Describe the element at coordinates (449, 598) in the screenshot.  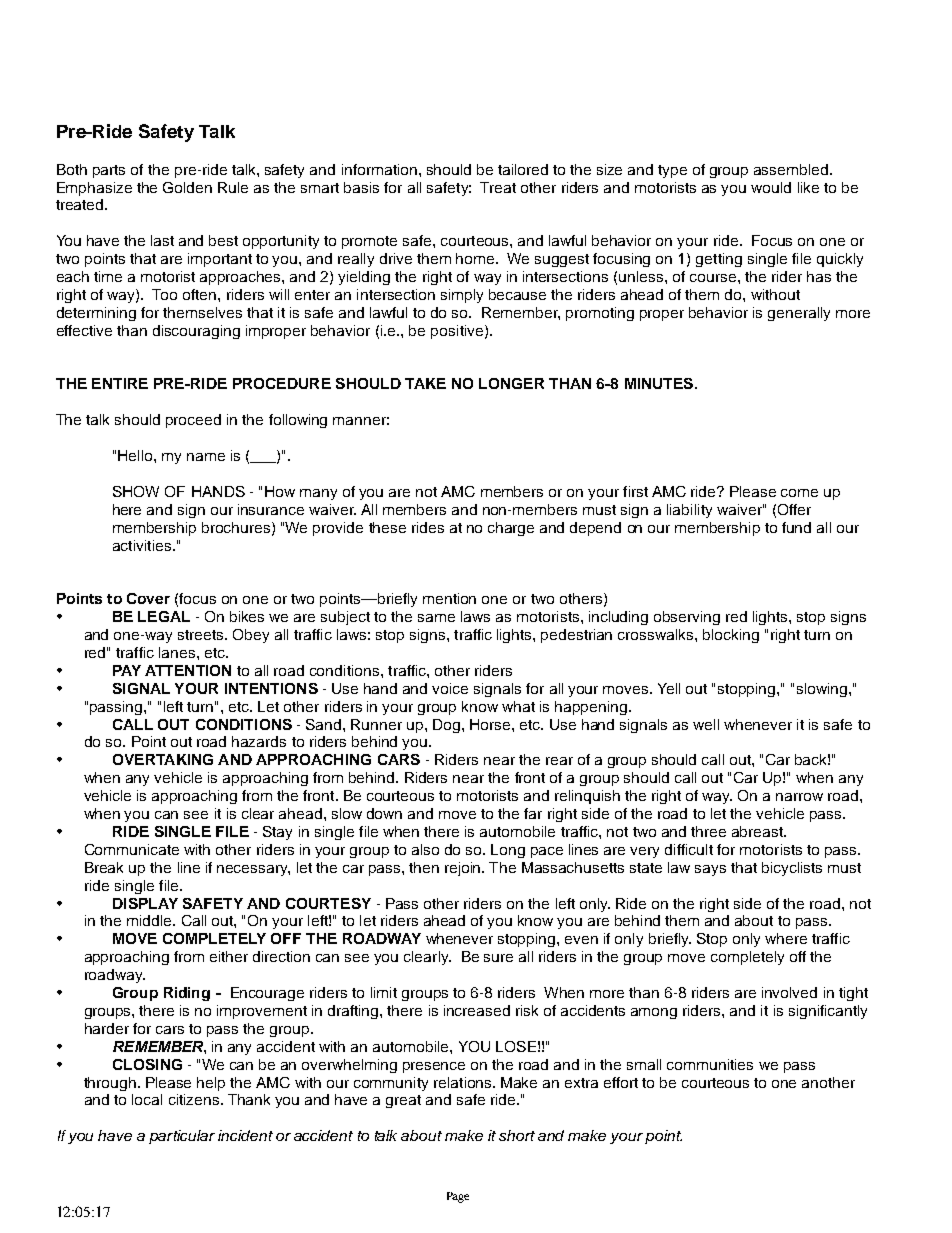
I see `mention` at that location.
